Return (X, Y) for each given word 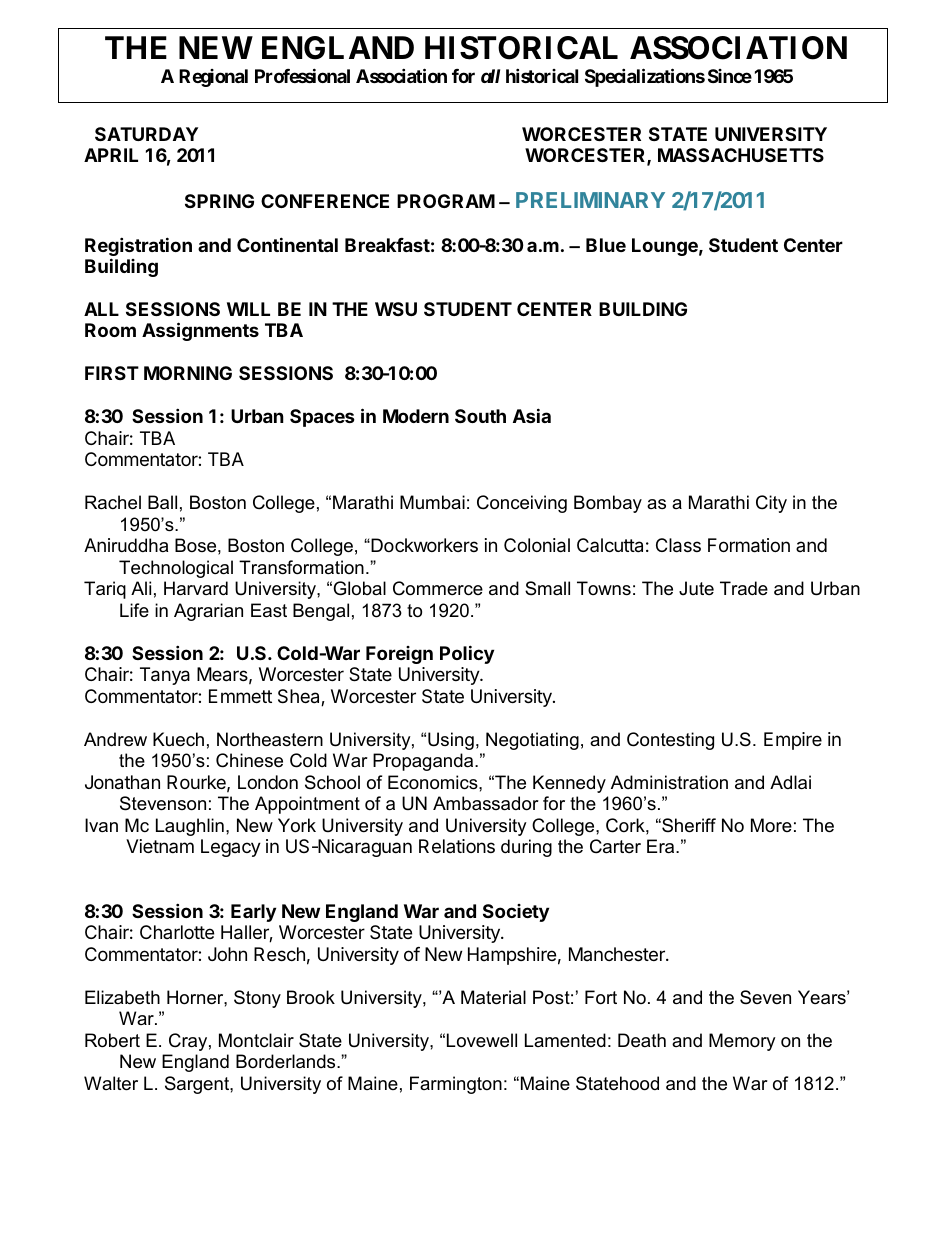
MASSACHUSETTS (741, 155)
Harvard (196, 588)
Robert (112, 1040)
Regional (213, 78)
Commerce (438, 588)
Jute (696, 588)
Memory (742, 1042)
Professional (302, 75)
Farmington (456, 1085)
